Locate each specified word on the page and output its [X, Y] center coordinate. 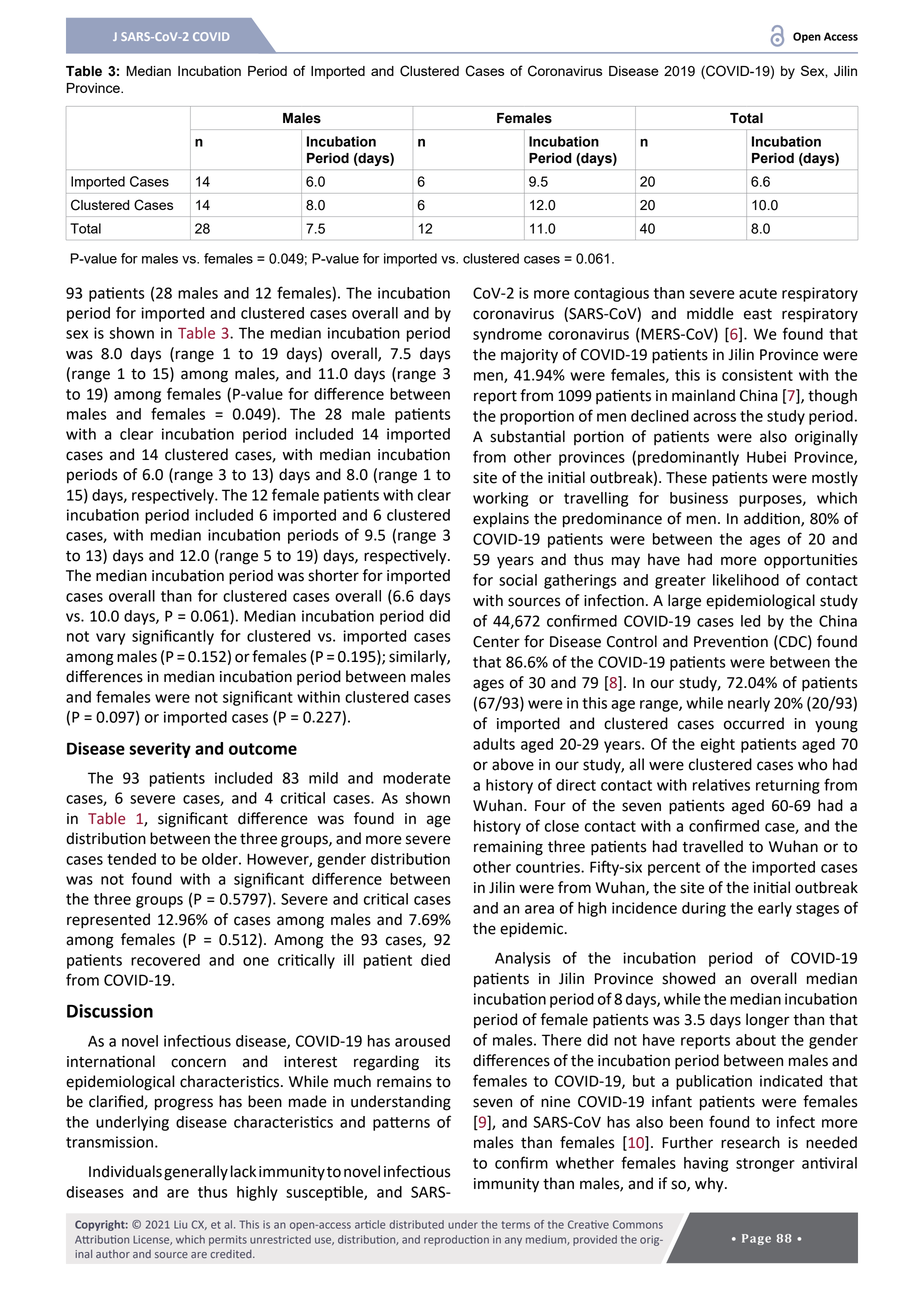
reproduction [456, 1240]
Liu [180, 1224]
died [435, 960]
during [704, 909]
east [758, 314]
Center [496, 642]
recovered [165, 960]
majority [529, 356]
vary [110, 639]
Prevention [731, 642]
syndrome [507, 335]
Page [756, 1239]
